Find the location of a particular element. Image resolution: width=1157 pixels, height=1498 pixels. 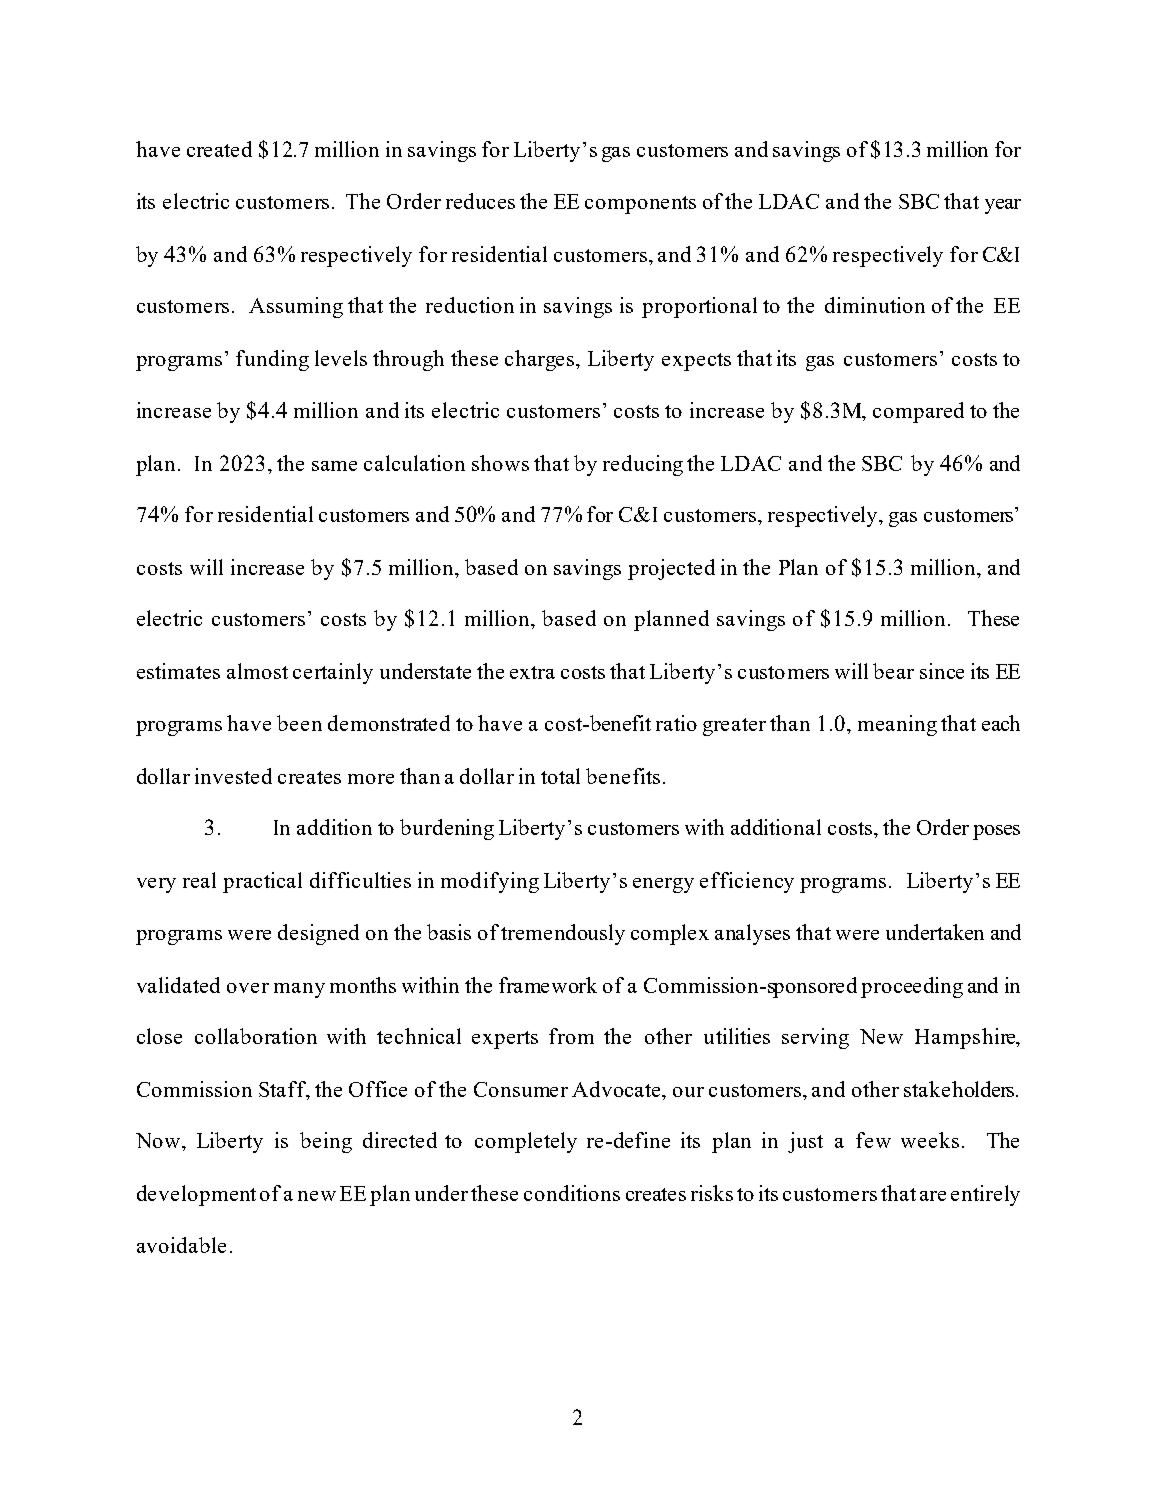

year is located at coordinates (1003, 206).
